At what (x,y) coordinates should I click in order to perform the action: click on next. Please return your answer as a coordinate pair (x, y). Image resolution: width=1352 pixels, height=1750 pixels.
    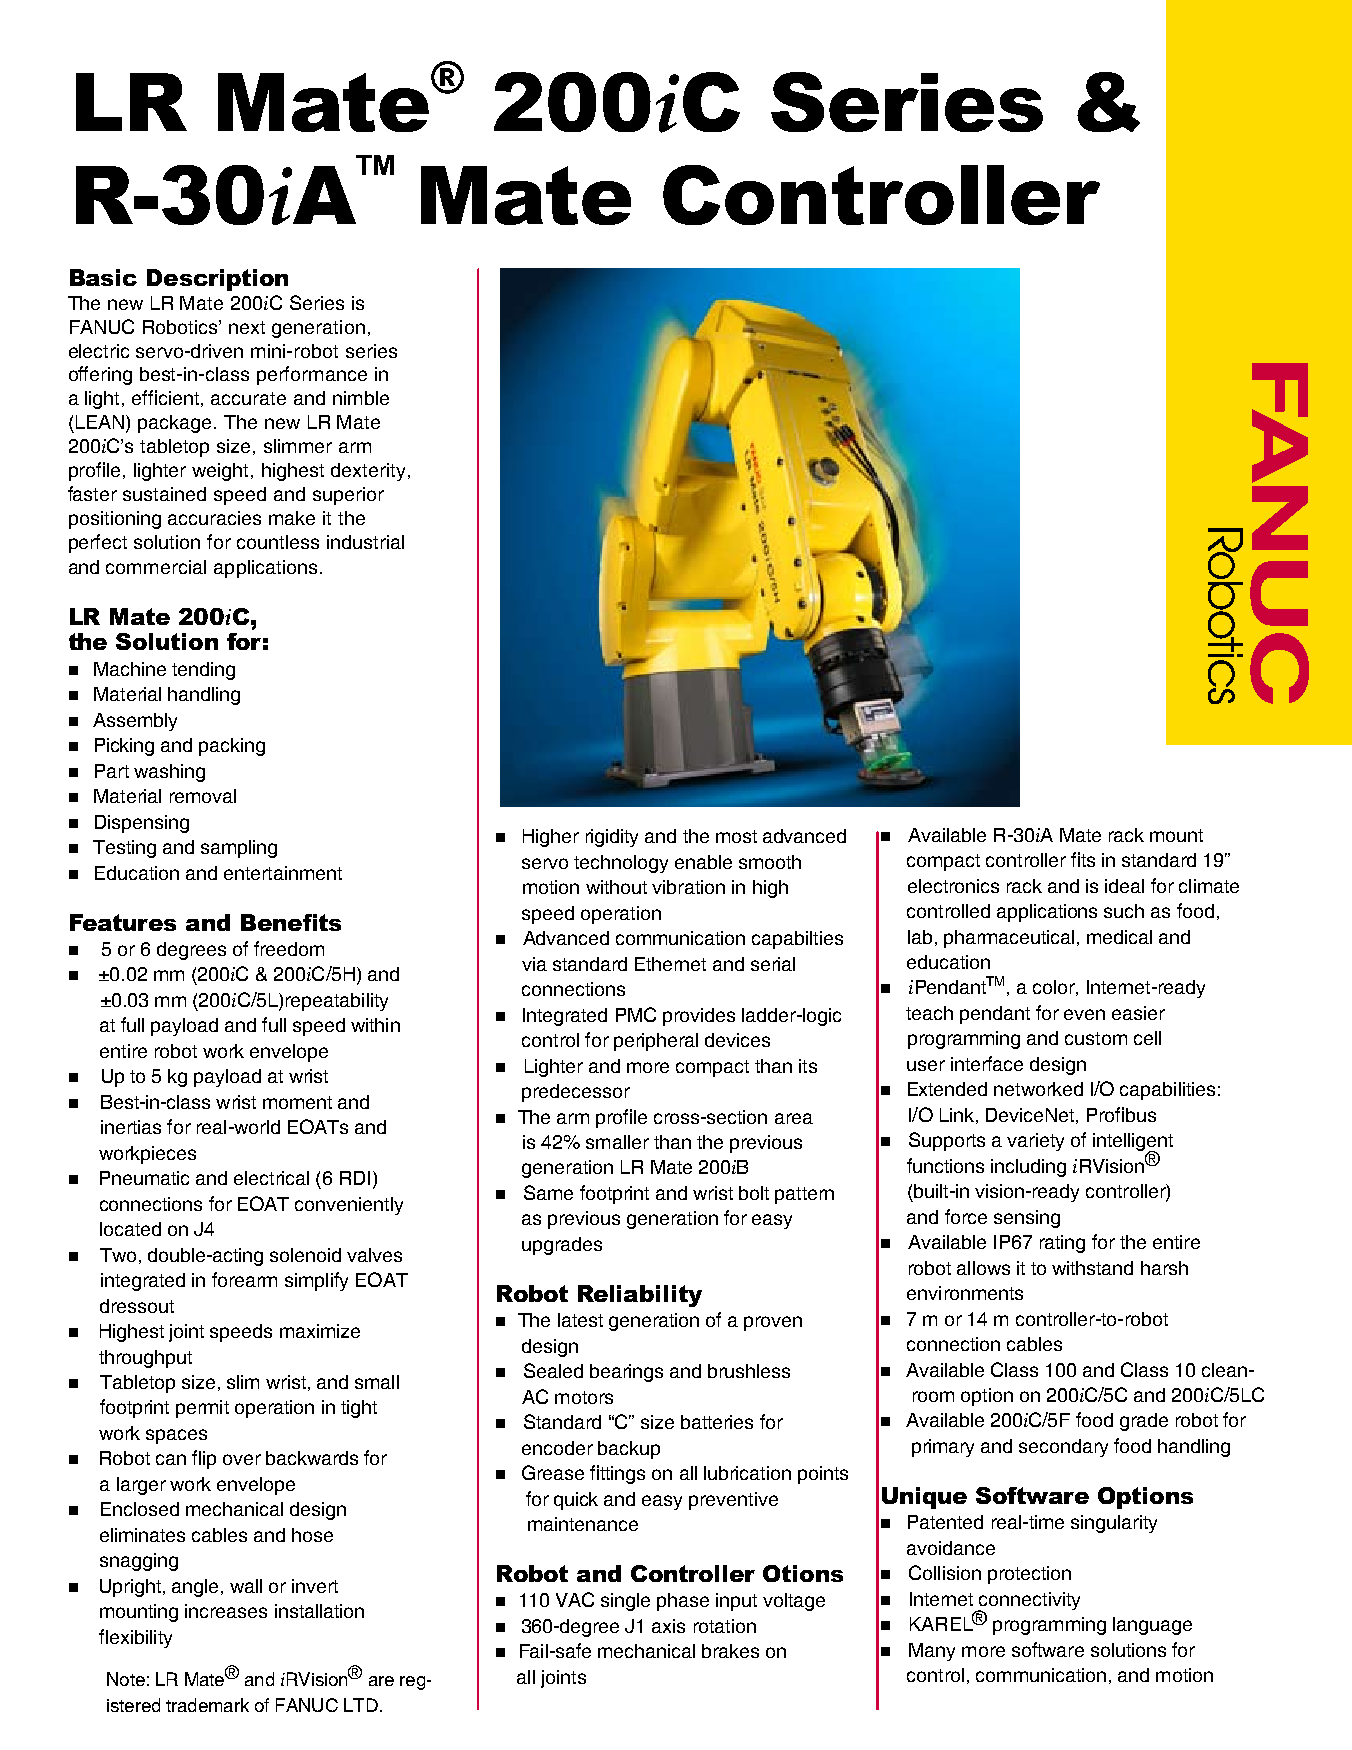
    Looking at the image, I should click on (247, 327).
